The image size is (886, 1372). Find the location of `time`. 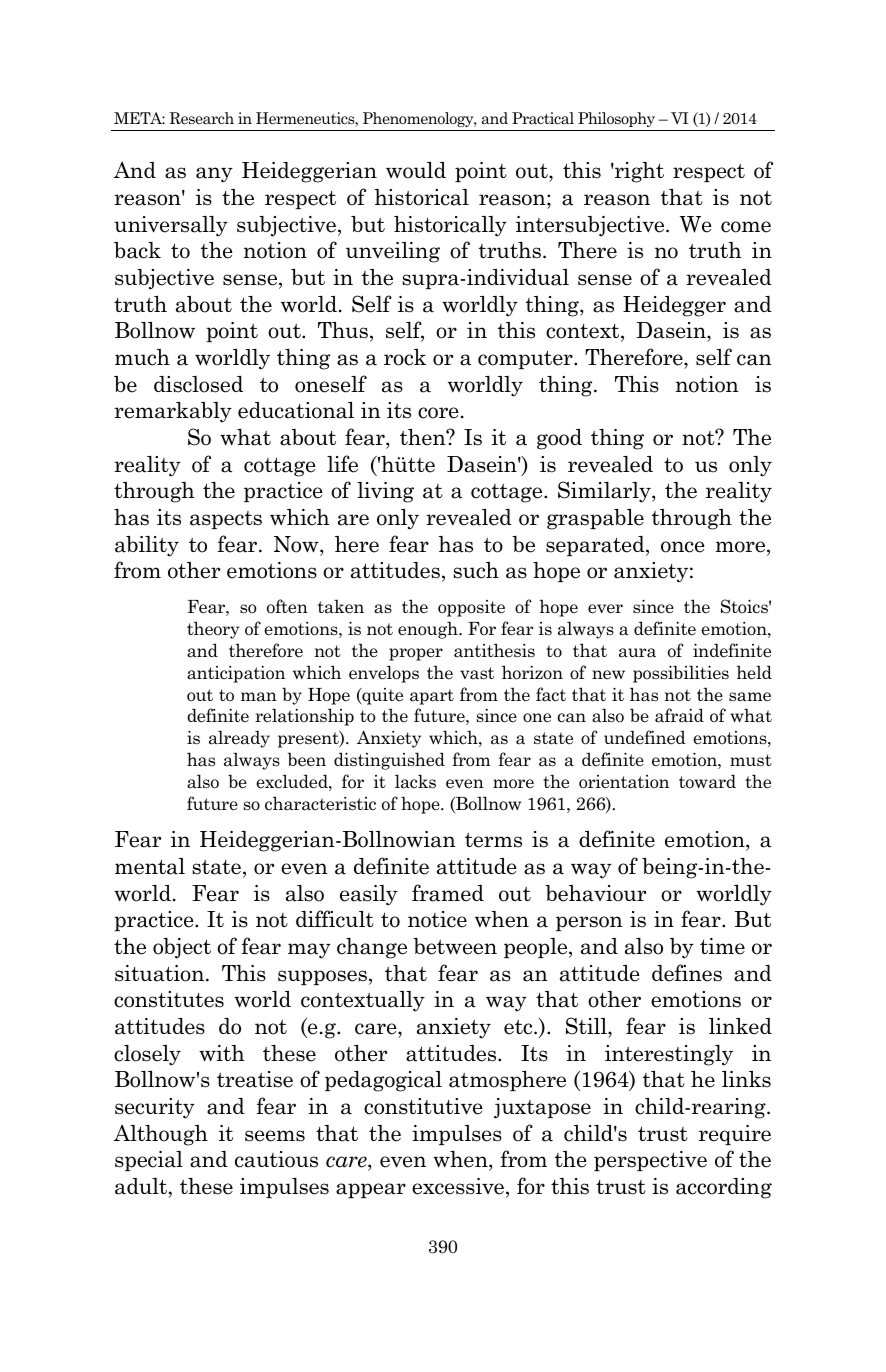

time is located at coordinates (722, 946).
